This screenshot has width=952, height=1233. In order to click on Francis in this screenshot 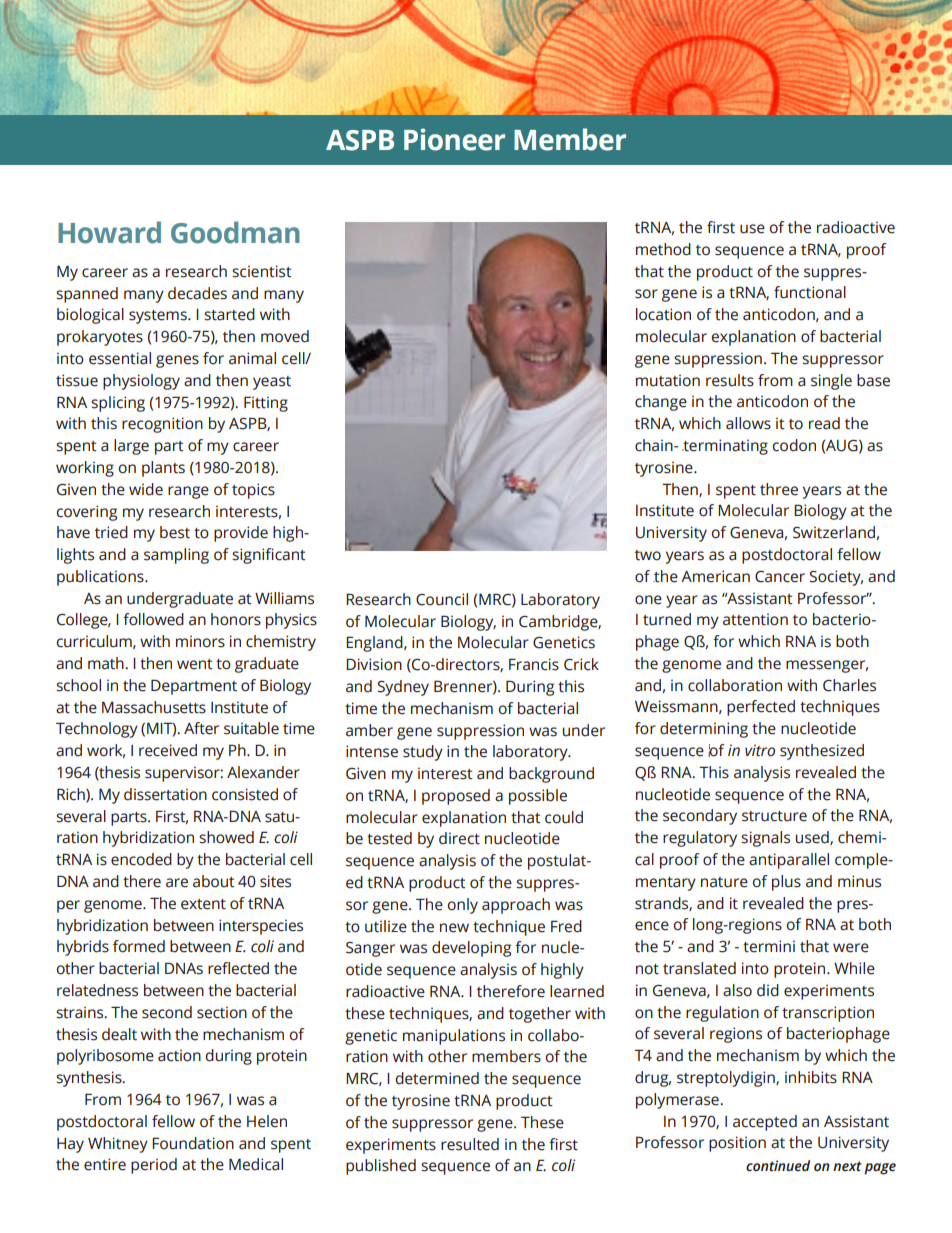, I will do `click(534, 664)`.
